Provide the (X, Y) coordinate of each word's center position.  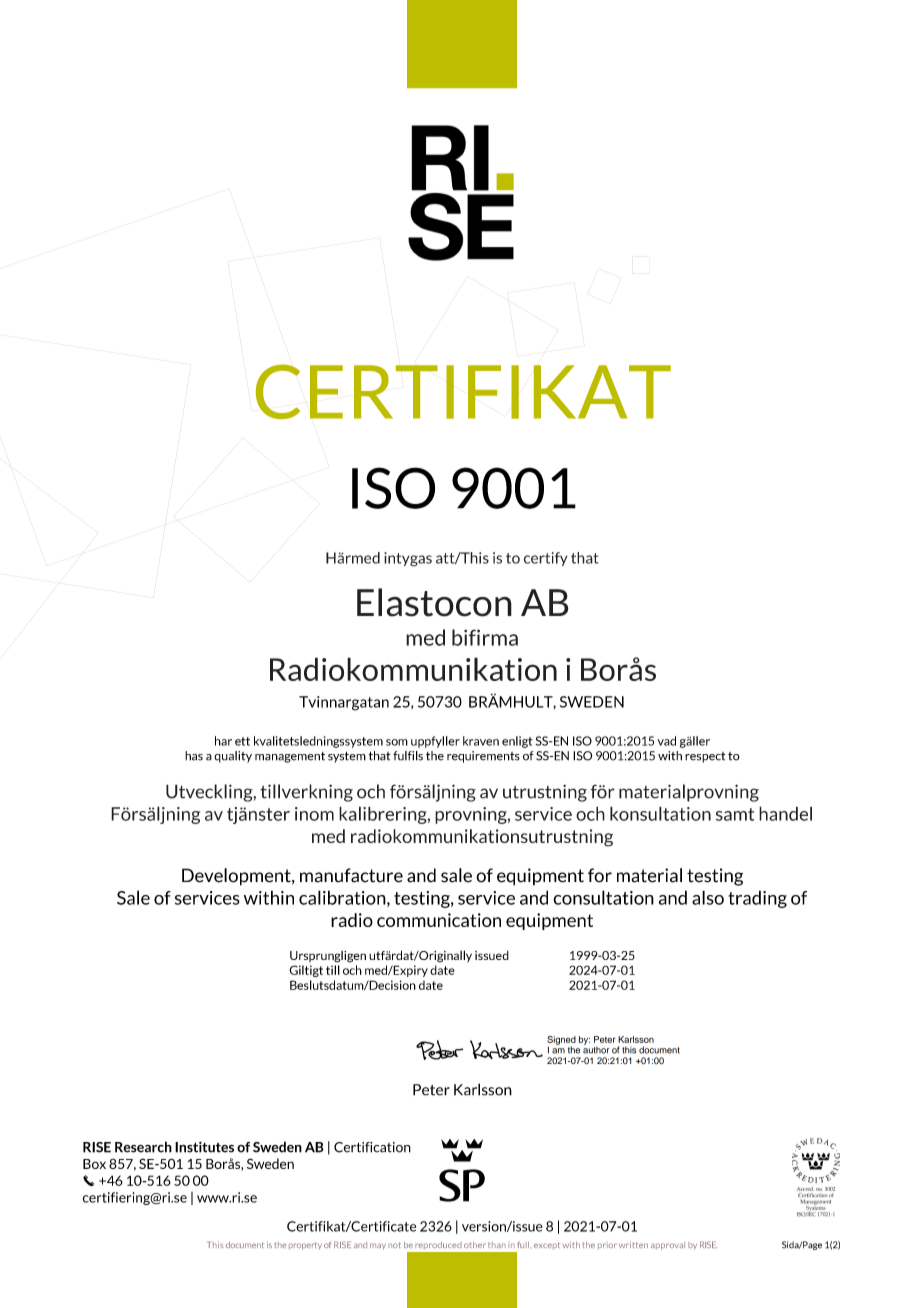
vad (666, 741)
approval (668, 1246)
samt (735, 814)
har (223, 741)
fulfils (408, 756)
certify (546, 559)
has (194, 756)
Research (143, 1147)
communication (439, 920)
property (305, 1246)
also (708, 897)
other (475, 1245)
